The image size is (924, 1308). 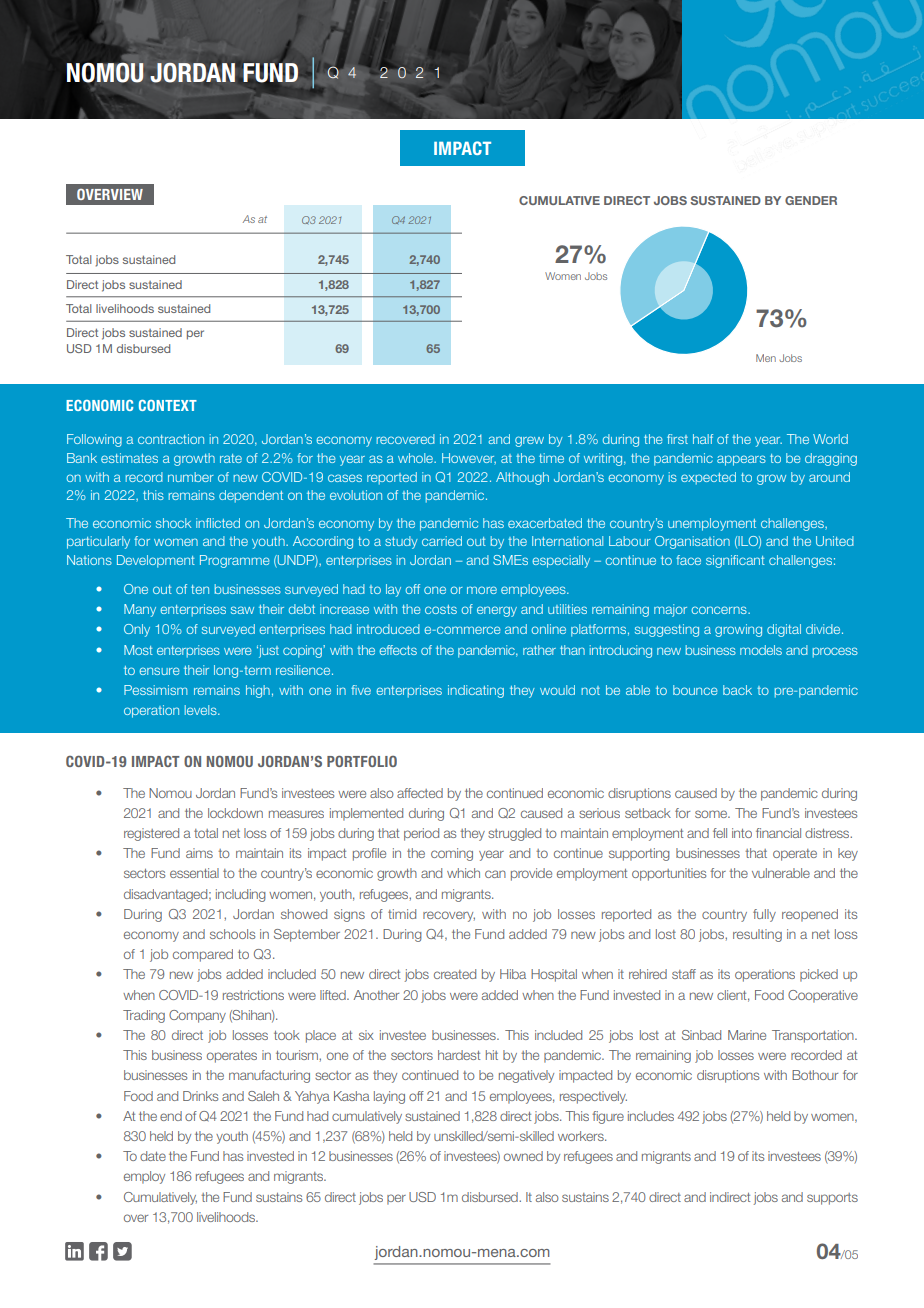 I want to click on GENDER, so click(x=811, y=200).
